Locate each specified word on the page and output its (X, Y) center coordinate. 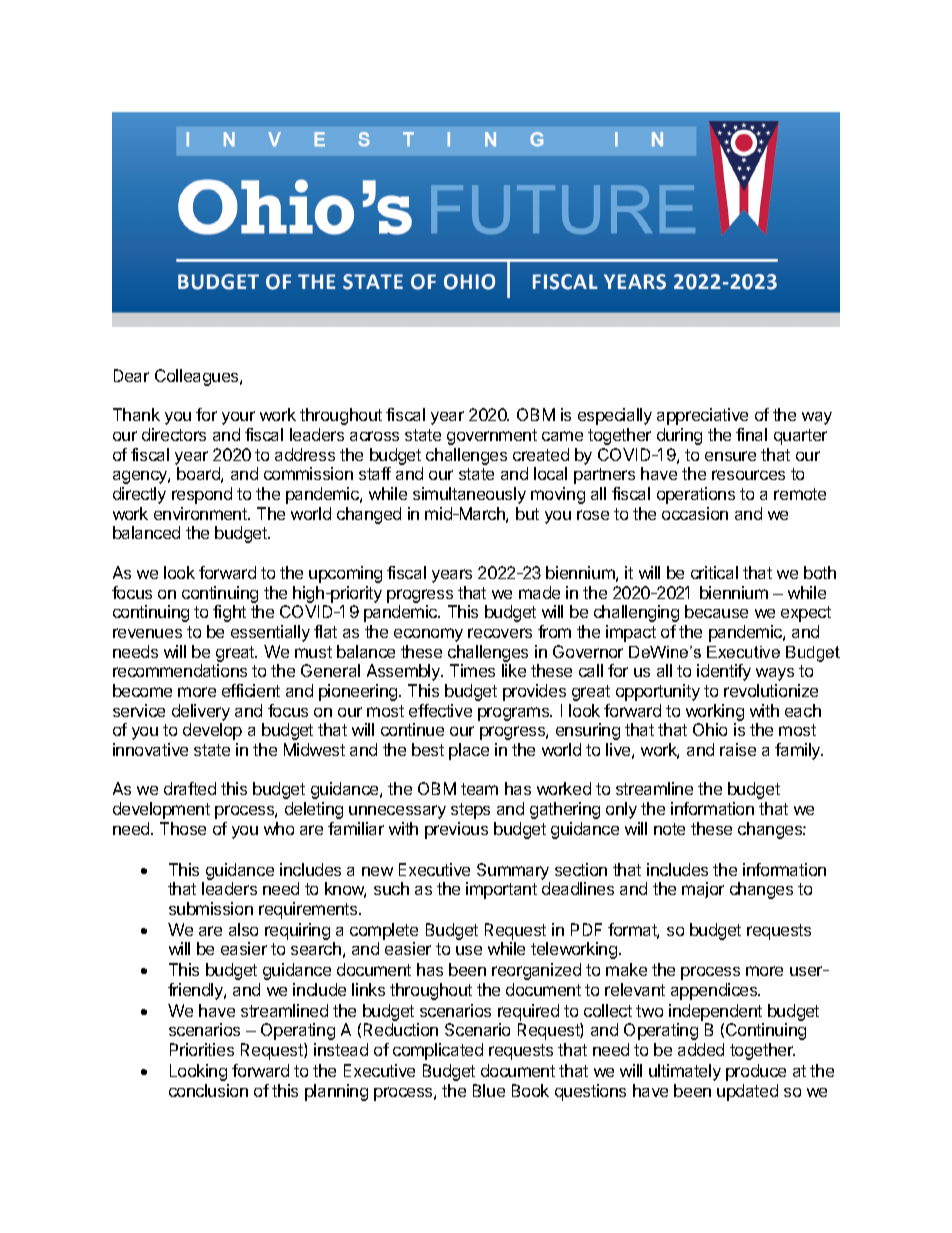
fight (229, 613)
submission (211, 908)
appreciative (702, 416)
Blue (489, 1090)
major (703, 890)
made (539, 592)
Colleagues (198, 377)
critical (714, 572)
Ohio (710, 729)
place (469, 751)
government (492, 437)
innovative (150, 749)
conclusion (208, 1090)
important (501, 890)
